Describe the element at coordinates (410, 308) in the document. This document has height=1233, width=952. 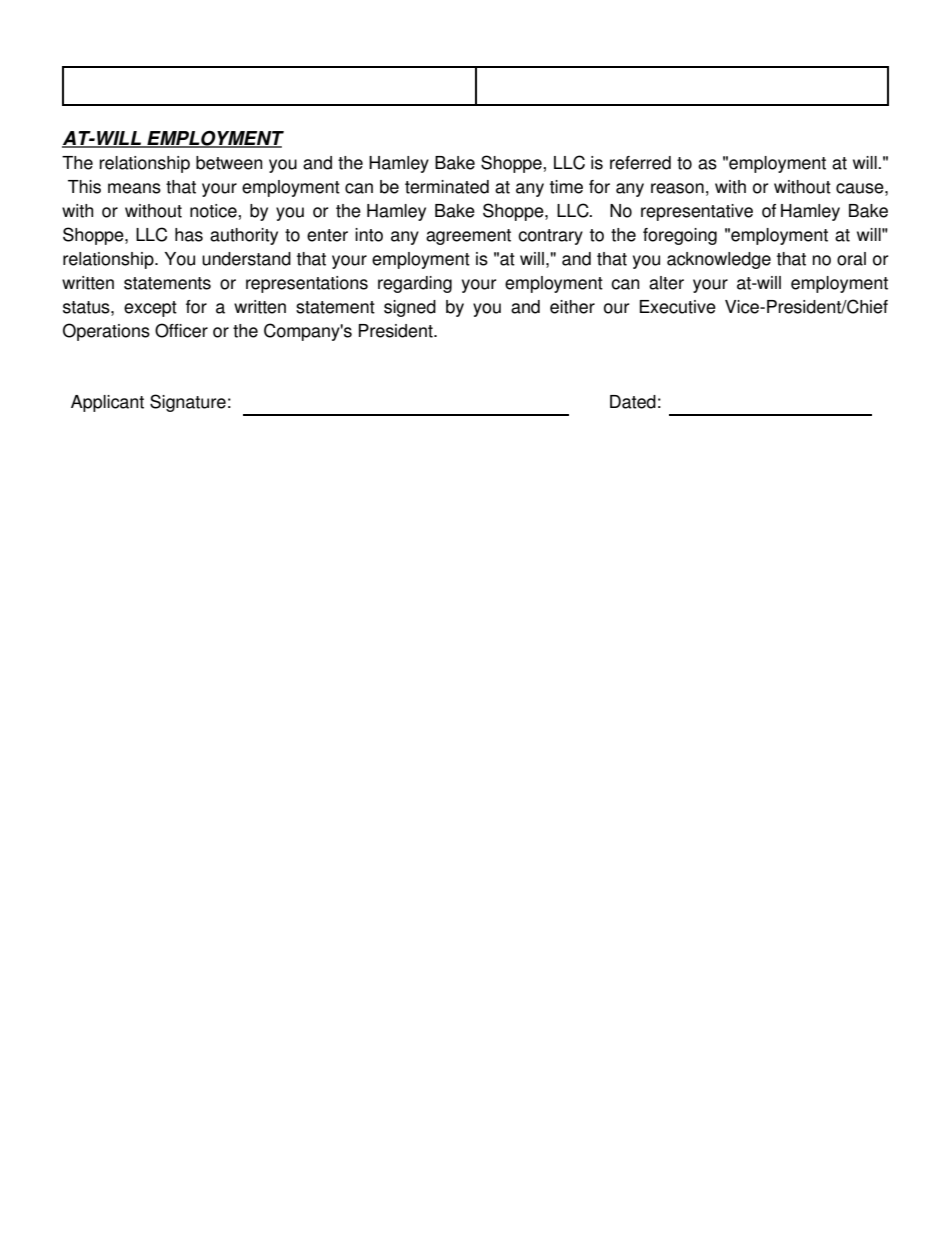
I see `signed` at that location.
